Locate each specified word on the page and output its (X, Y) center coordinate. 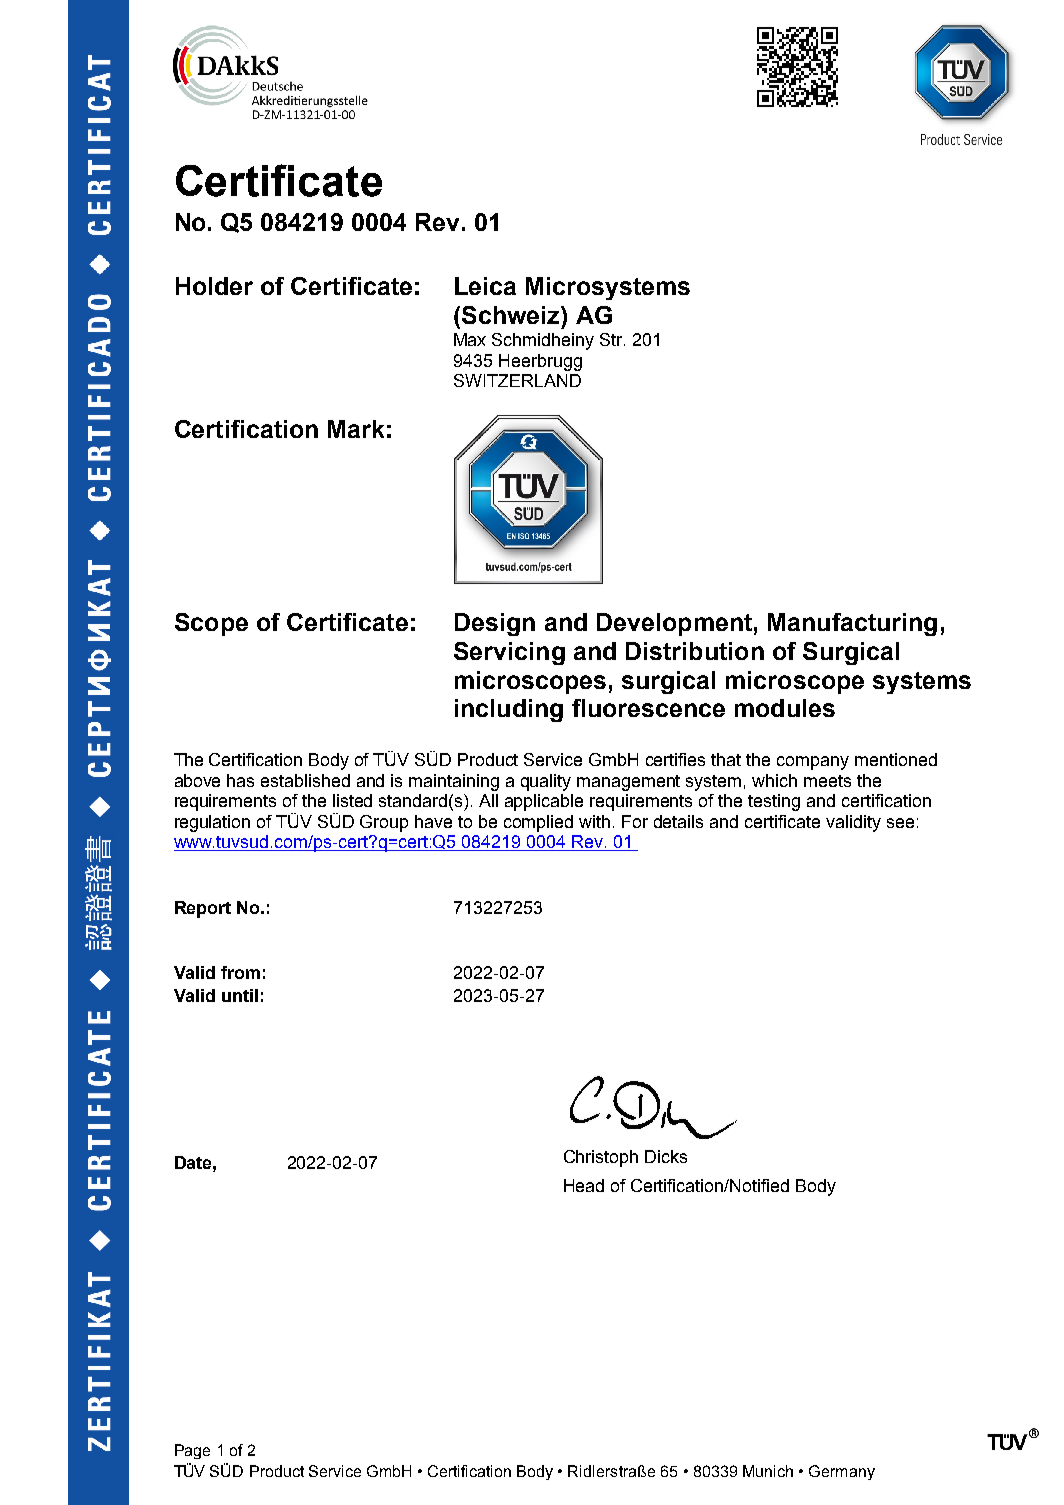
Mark (356, 429)
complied (538, 823)
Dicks (666, 1156)
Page (192, 1451)
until (240, 995)
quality (546, 782)
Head (584, 1185)
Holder (214, 286)
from (240, 972)
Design (495, 624)
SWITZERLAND (517, 380)
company (813, 763)
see (900, 823)
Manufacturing (852, 624)
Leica (485, 286)
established (305, 780)
